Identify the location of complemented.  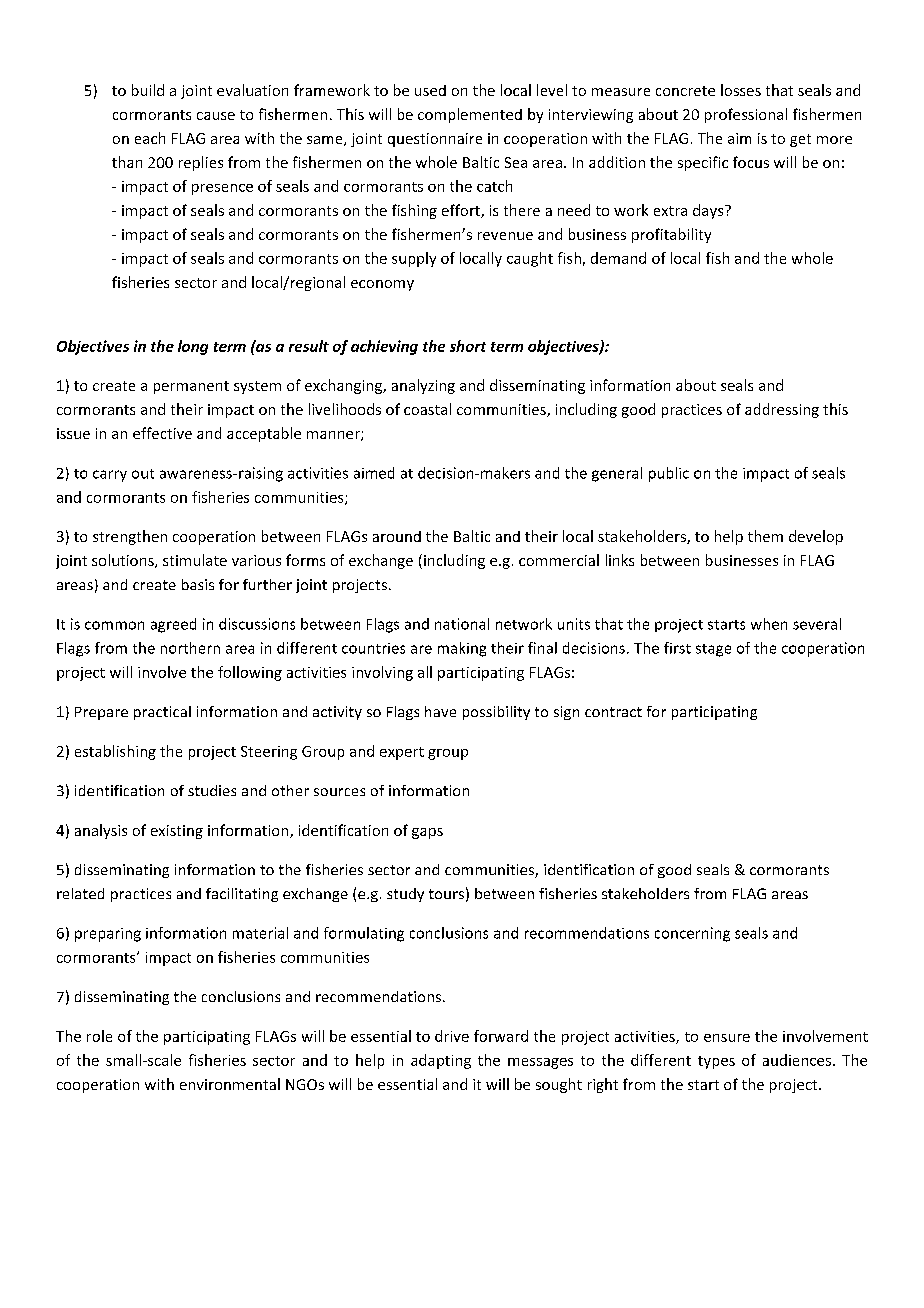
(470, 115).
